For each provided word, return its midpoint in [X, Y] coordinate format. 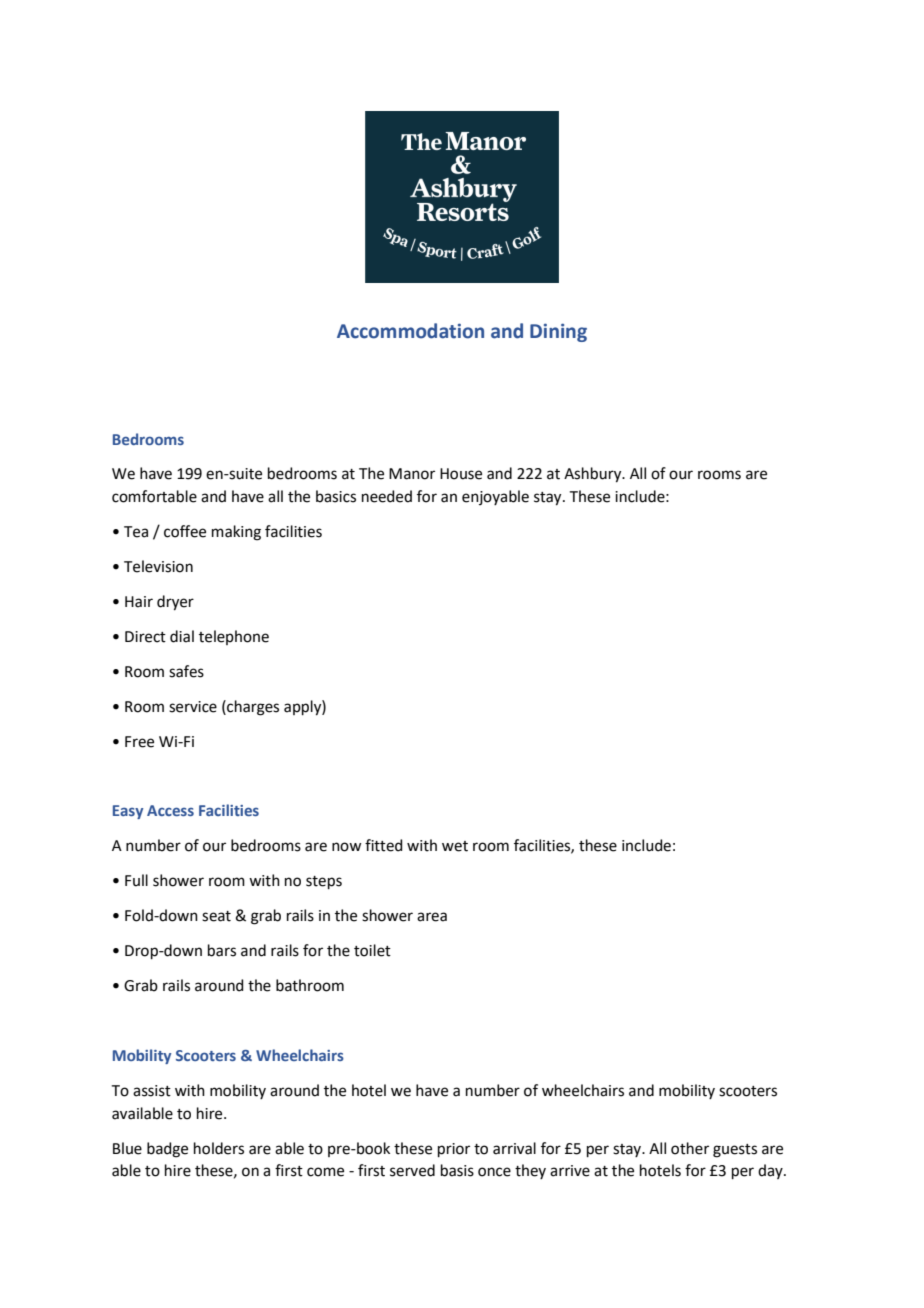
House [461, 474]
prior [454, 1150]
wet [455, 846]
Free [139, 742]
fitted [384, 845]
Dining [558, 332]
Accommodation [410, 331]
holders [219, 1148]
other [690, 1148]
